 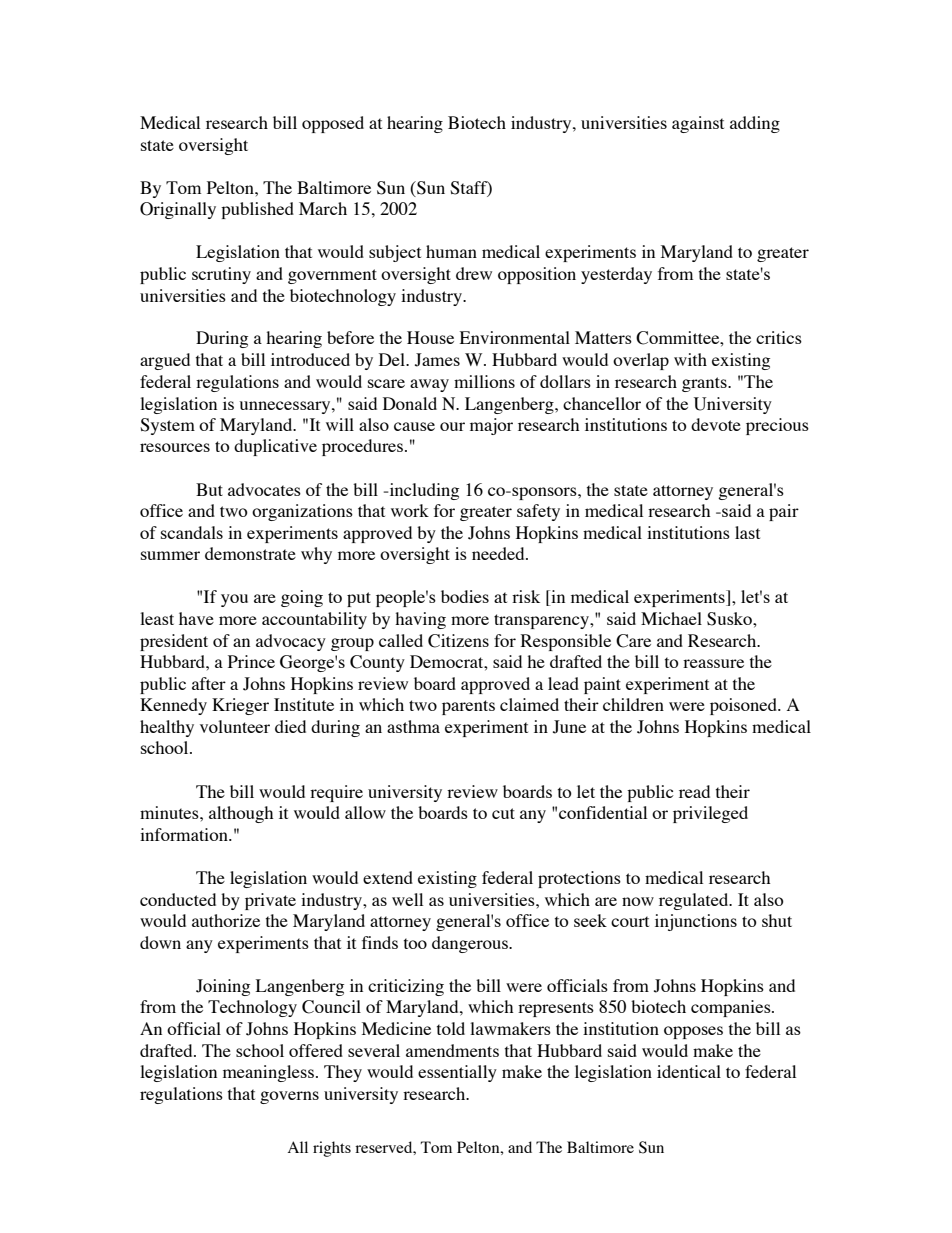 What do you see at coordinates (713, 663) in the document?
I see `reassure` at bounding box center [713, 663].
